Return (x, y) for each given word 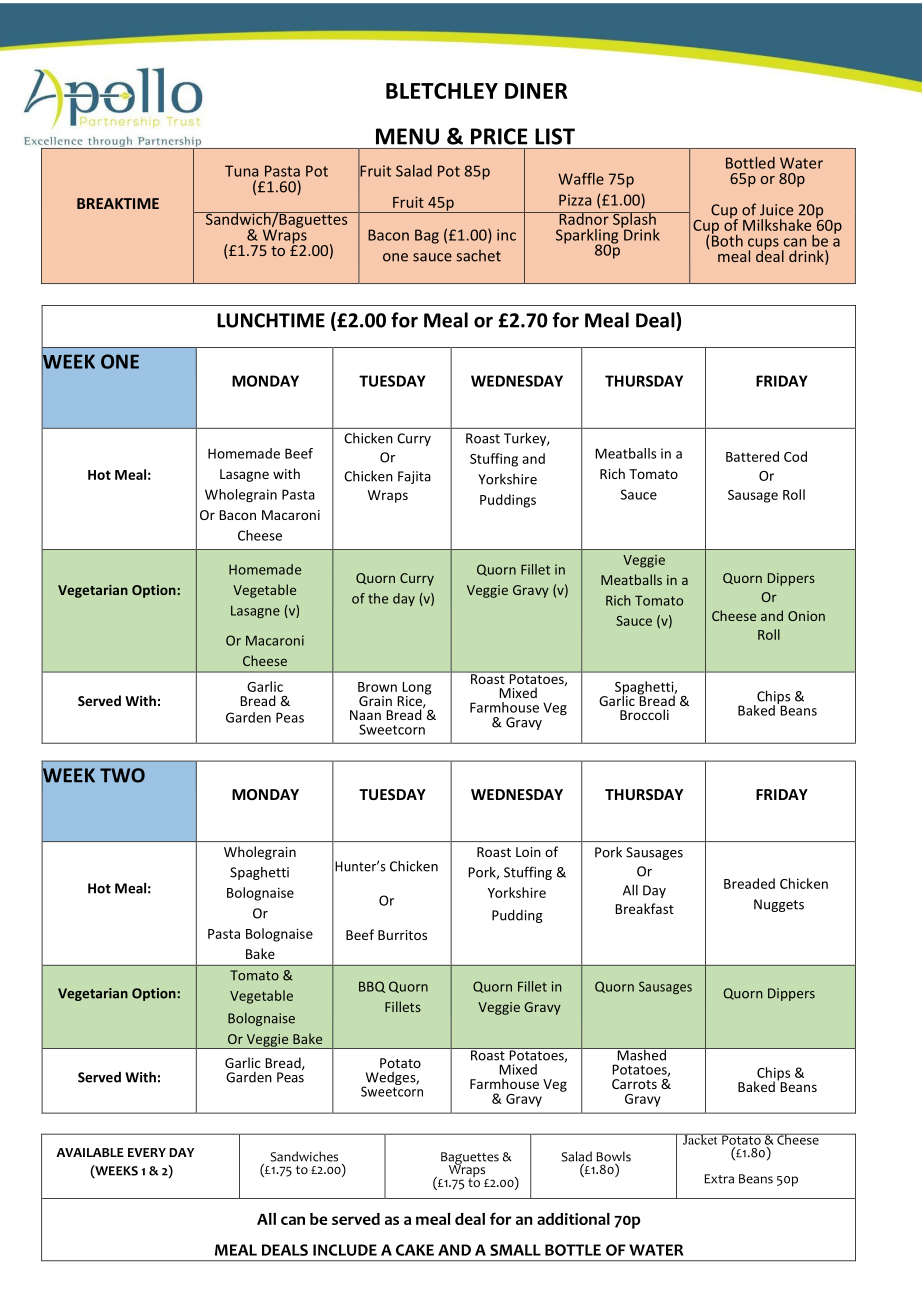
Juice (776, 210)
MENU (407, 136)
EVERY (147, 1152)
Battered (752, 456)
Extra (719, 1179)
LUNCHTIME (271, 320)
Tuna (241, 171)
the (378, 598)
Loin (528, 852)
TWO (122, 775)
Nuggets (779, 905)
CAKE (415, 1250)
